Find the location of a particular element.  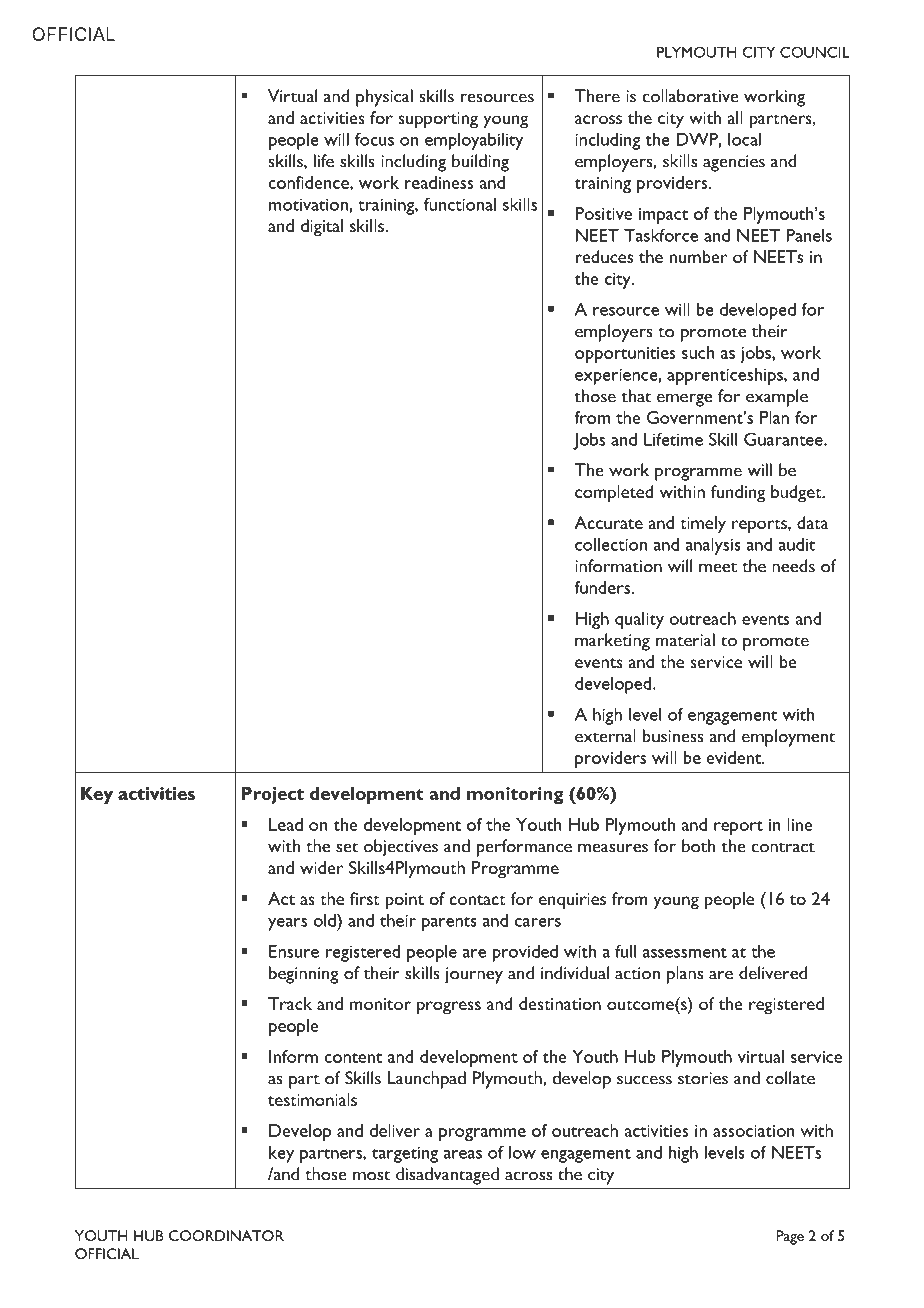

all is located at coordinates (735, 117).
